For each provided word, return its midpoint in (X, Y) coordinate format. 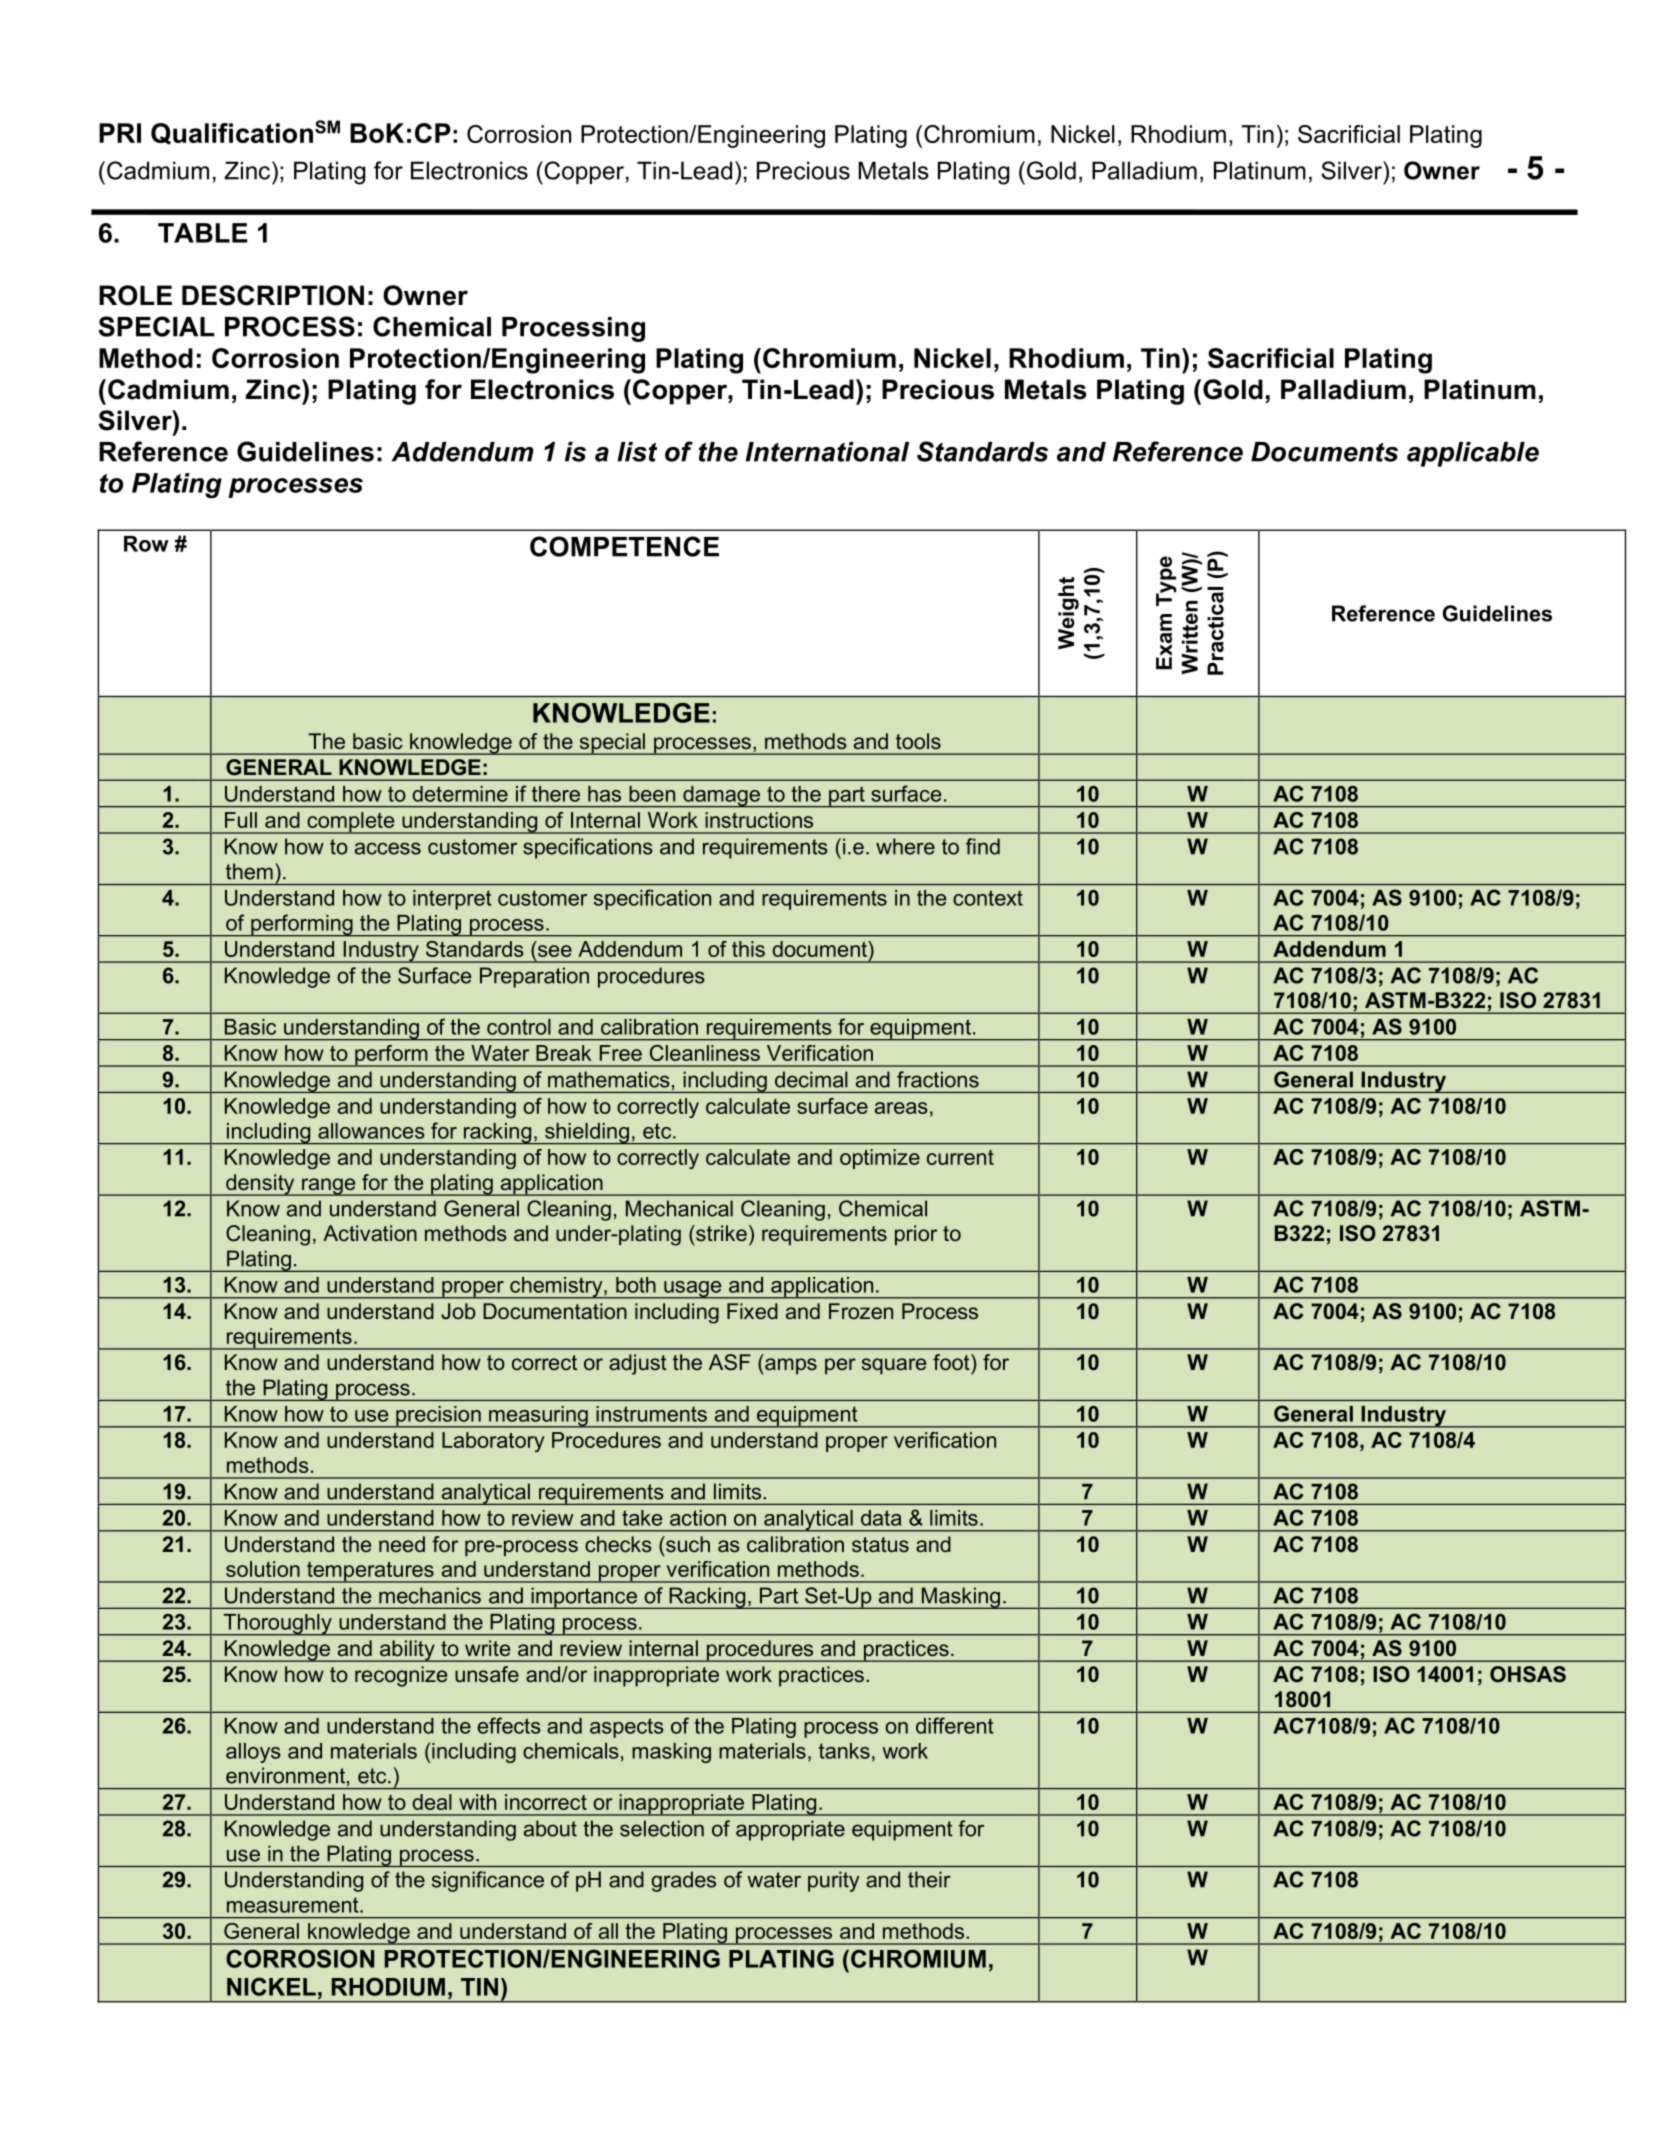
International (827, 452)
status (880, 1544)
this (748, 949)
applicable (1473, 454)
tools (918, 741)
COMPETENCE (624, 546)
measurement (294, 1905)
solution (263, 1569)
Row (146, 544)
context (988, 898)
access (388, 848)
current (960, 1157)
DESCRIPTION (273, 295)
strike (720, 1233)
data (881, 1518)
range (329, 1187)
